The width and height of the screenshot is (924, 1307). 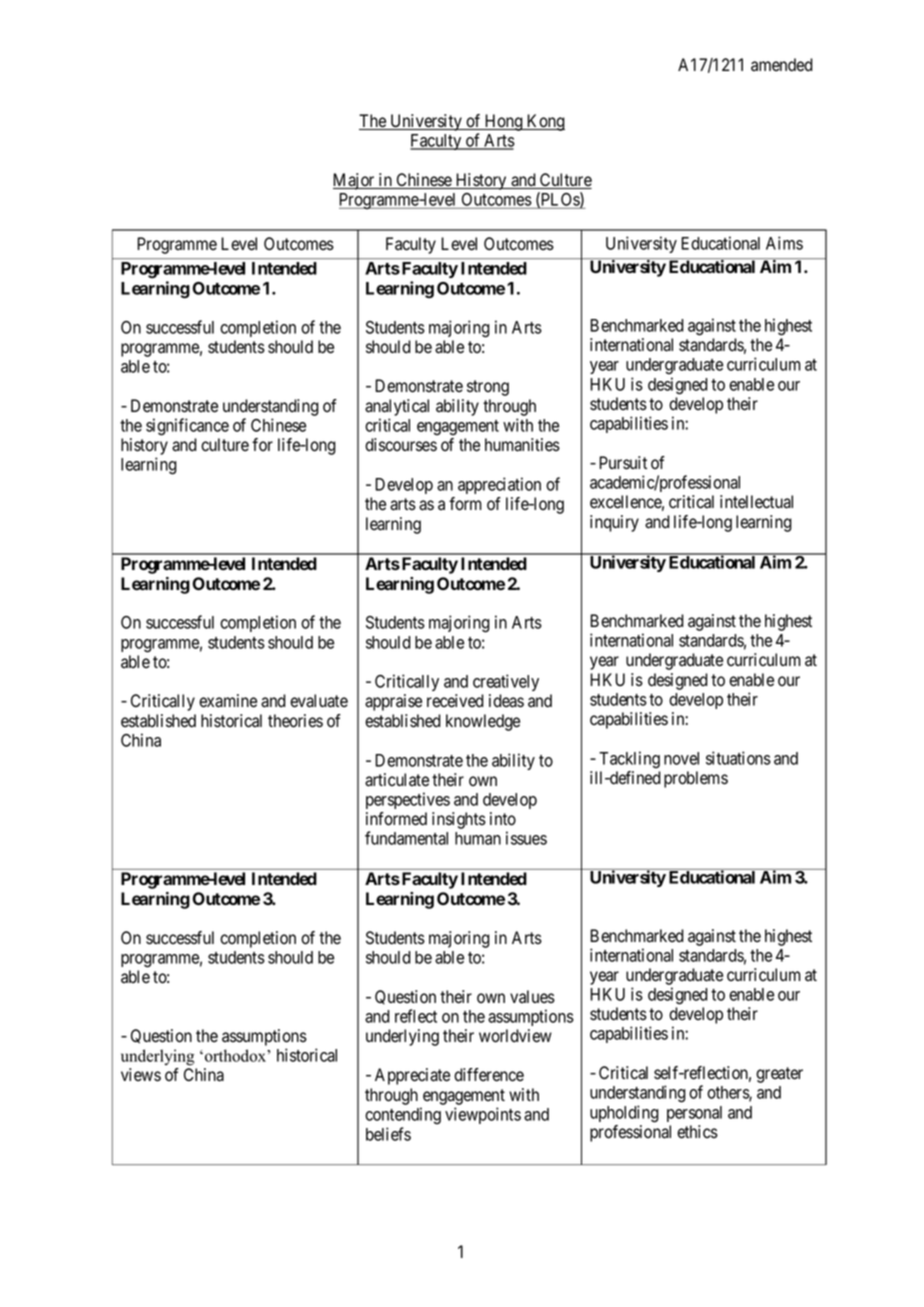 What do you see at coordinates (545, 122) in the screenshot?
I see `Kong` at bounding box center [545, 122].
